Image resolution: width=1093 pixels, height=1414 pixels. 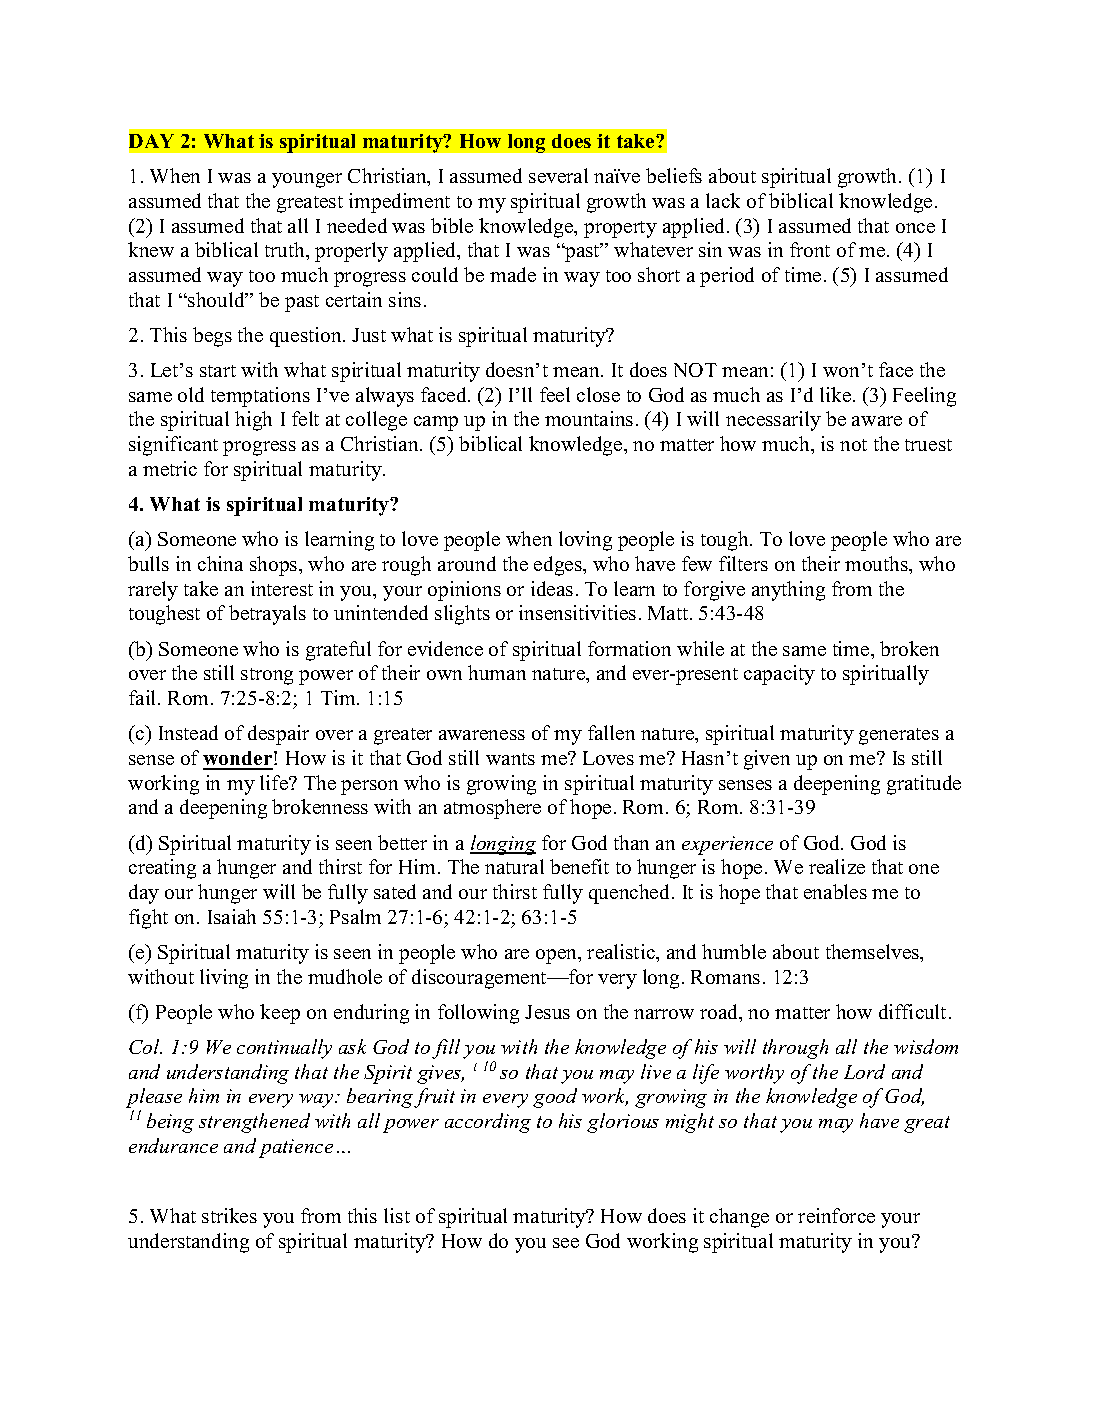 What do you see at coordinates (779, 675) in the screenshot?
I see `capacity` at bounding box center [779, 675].
